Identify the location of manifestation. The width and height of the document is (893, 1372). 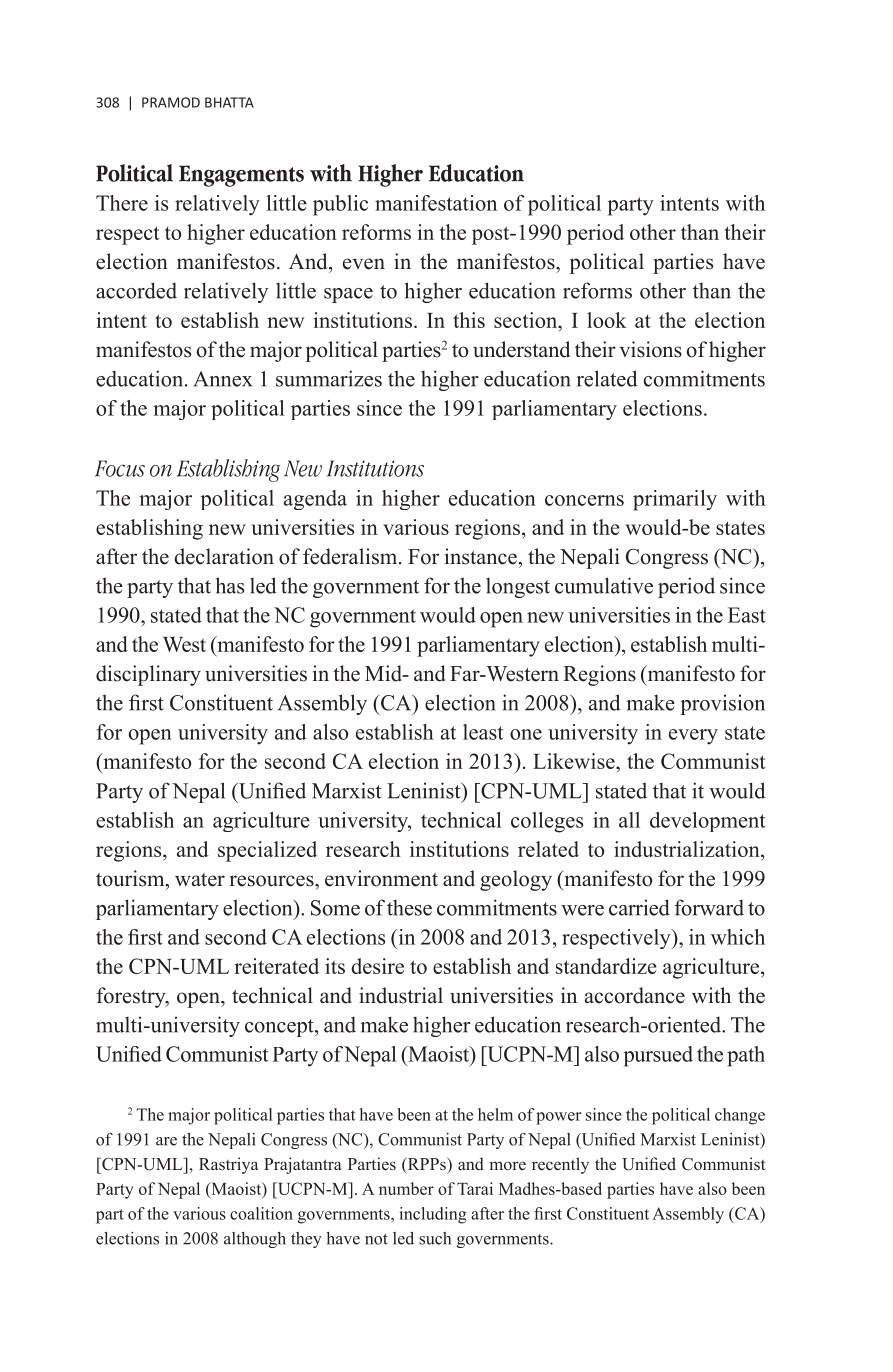
(436, 203).
